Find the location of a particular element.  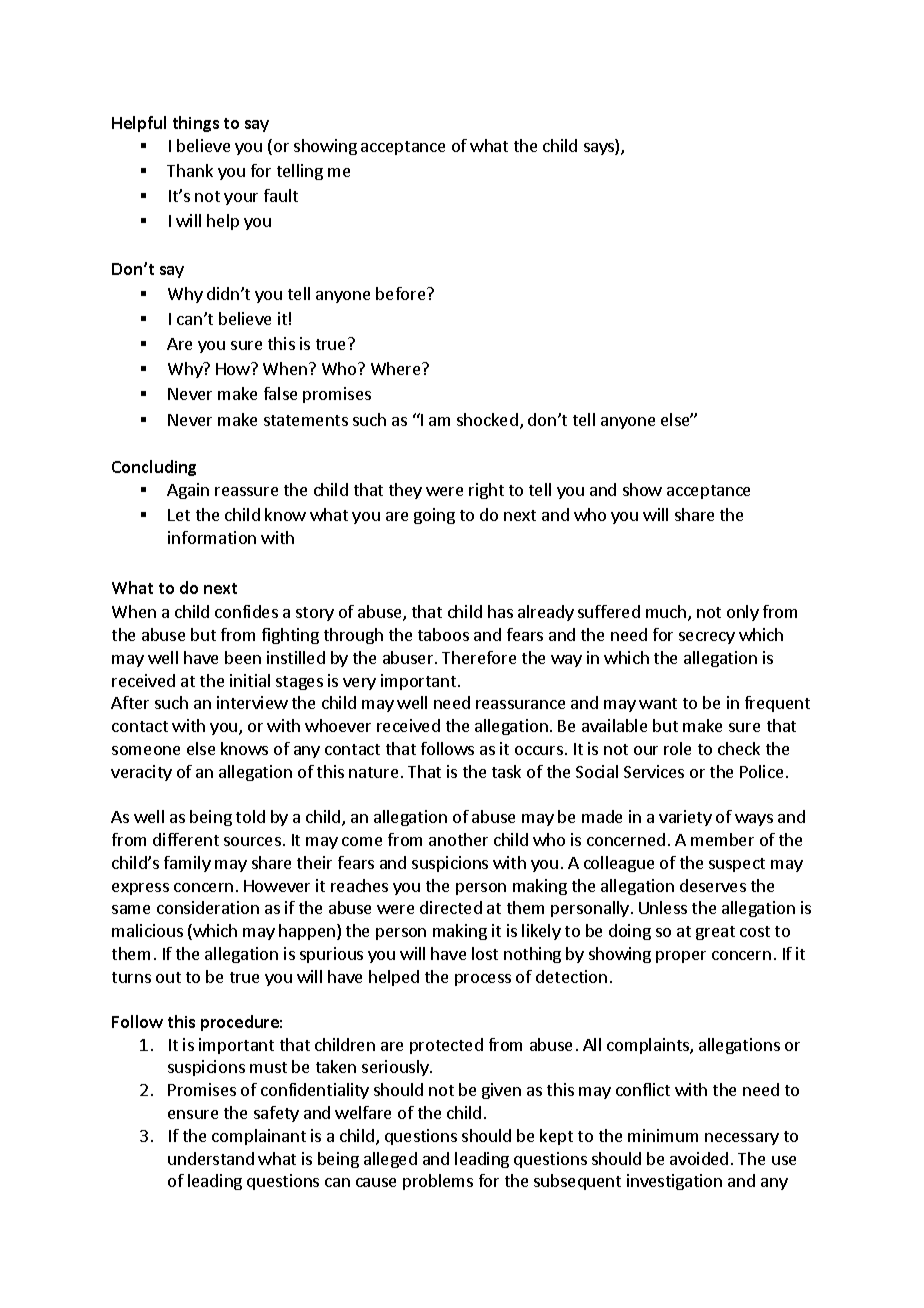

right is located at coordinates (486, 491).
